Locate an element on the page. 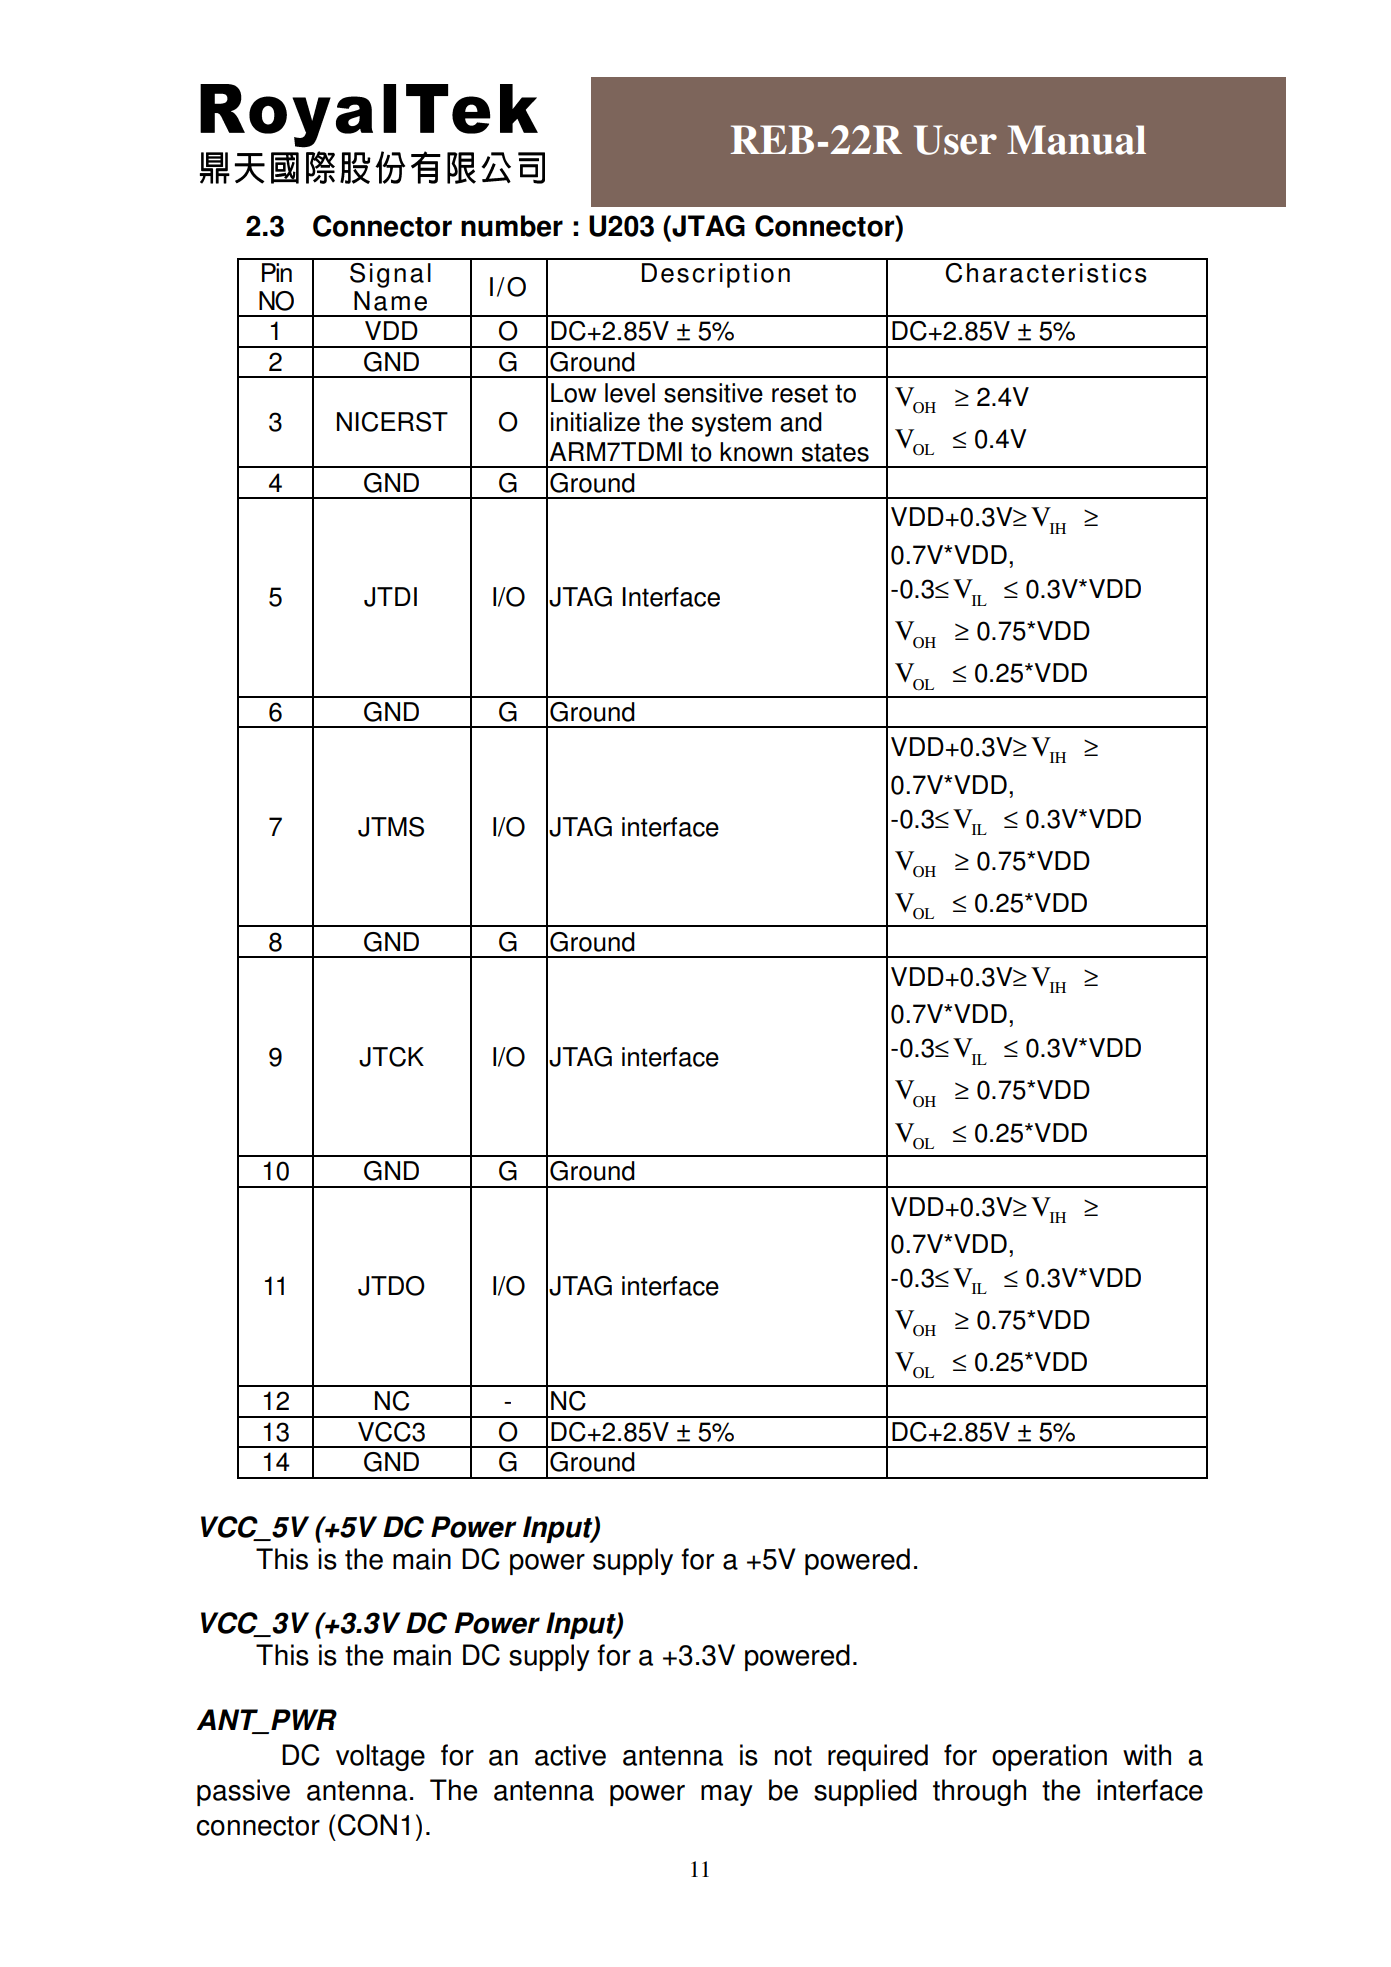 The height and width of the page is (1967, 1391). may is located at coordinates (727, 1795).
